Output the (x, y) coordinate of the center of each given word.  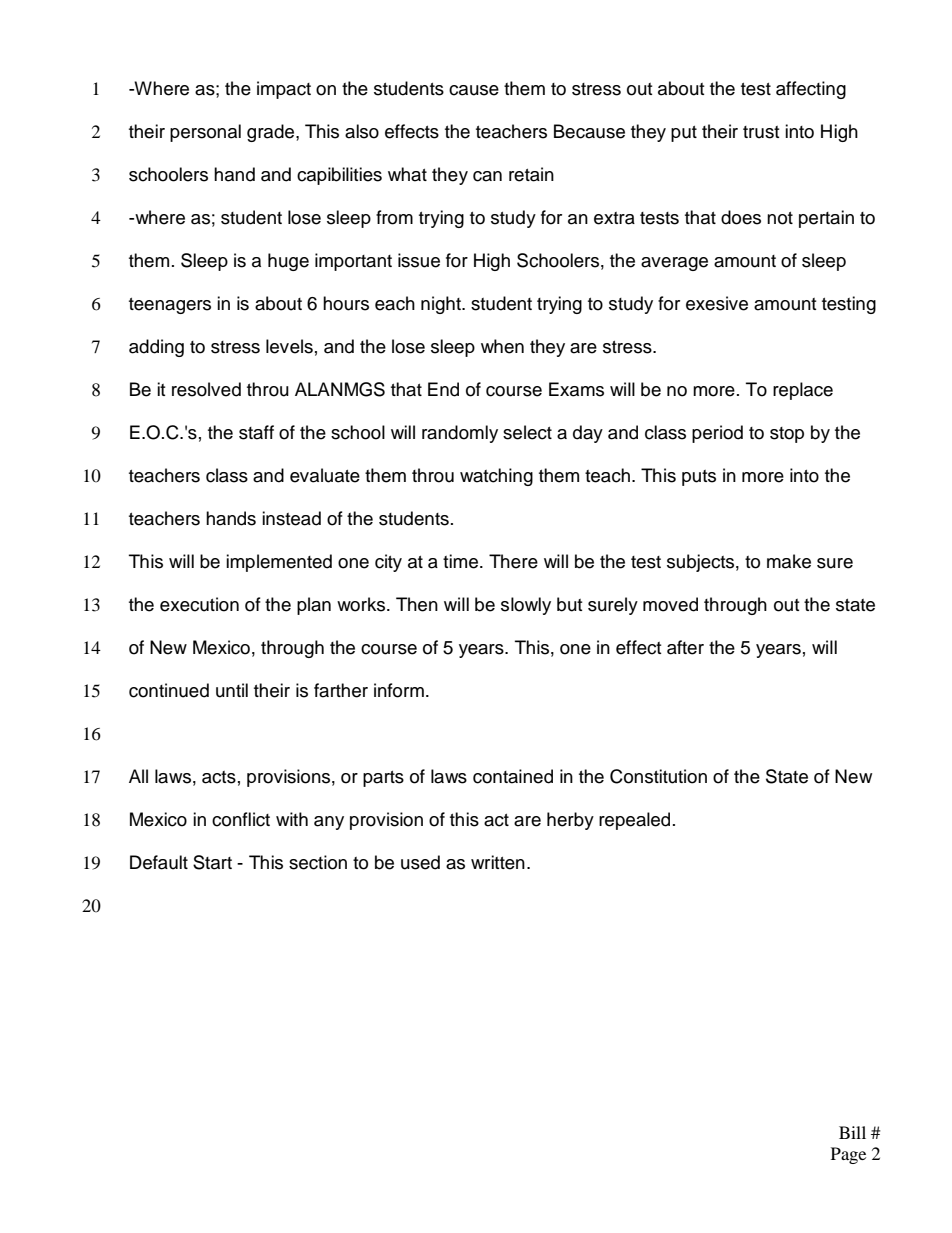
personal (205, 133)
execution (199, 604)
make (789, 561)
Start (212, 862)
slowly (526, 606)
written (498, 862)
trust (761, 132)
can (487, 176)
